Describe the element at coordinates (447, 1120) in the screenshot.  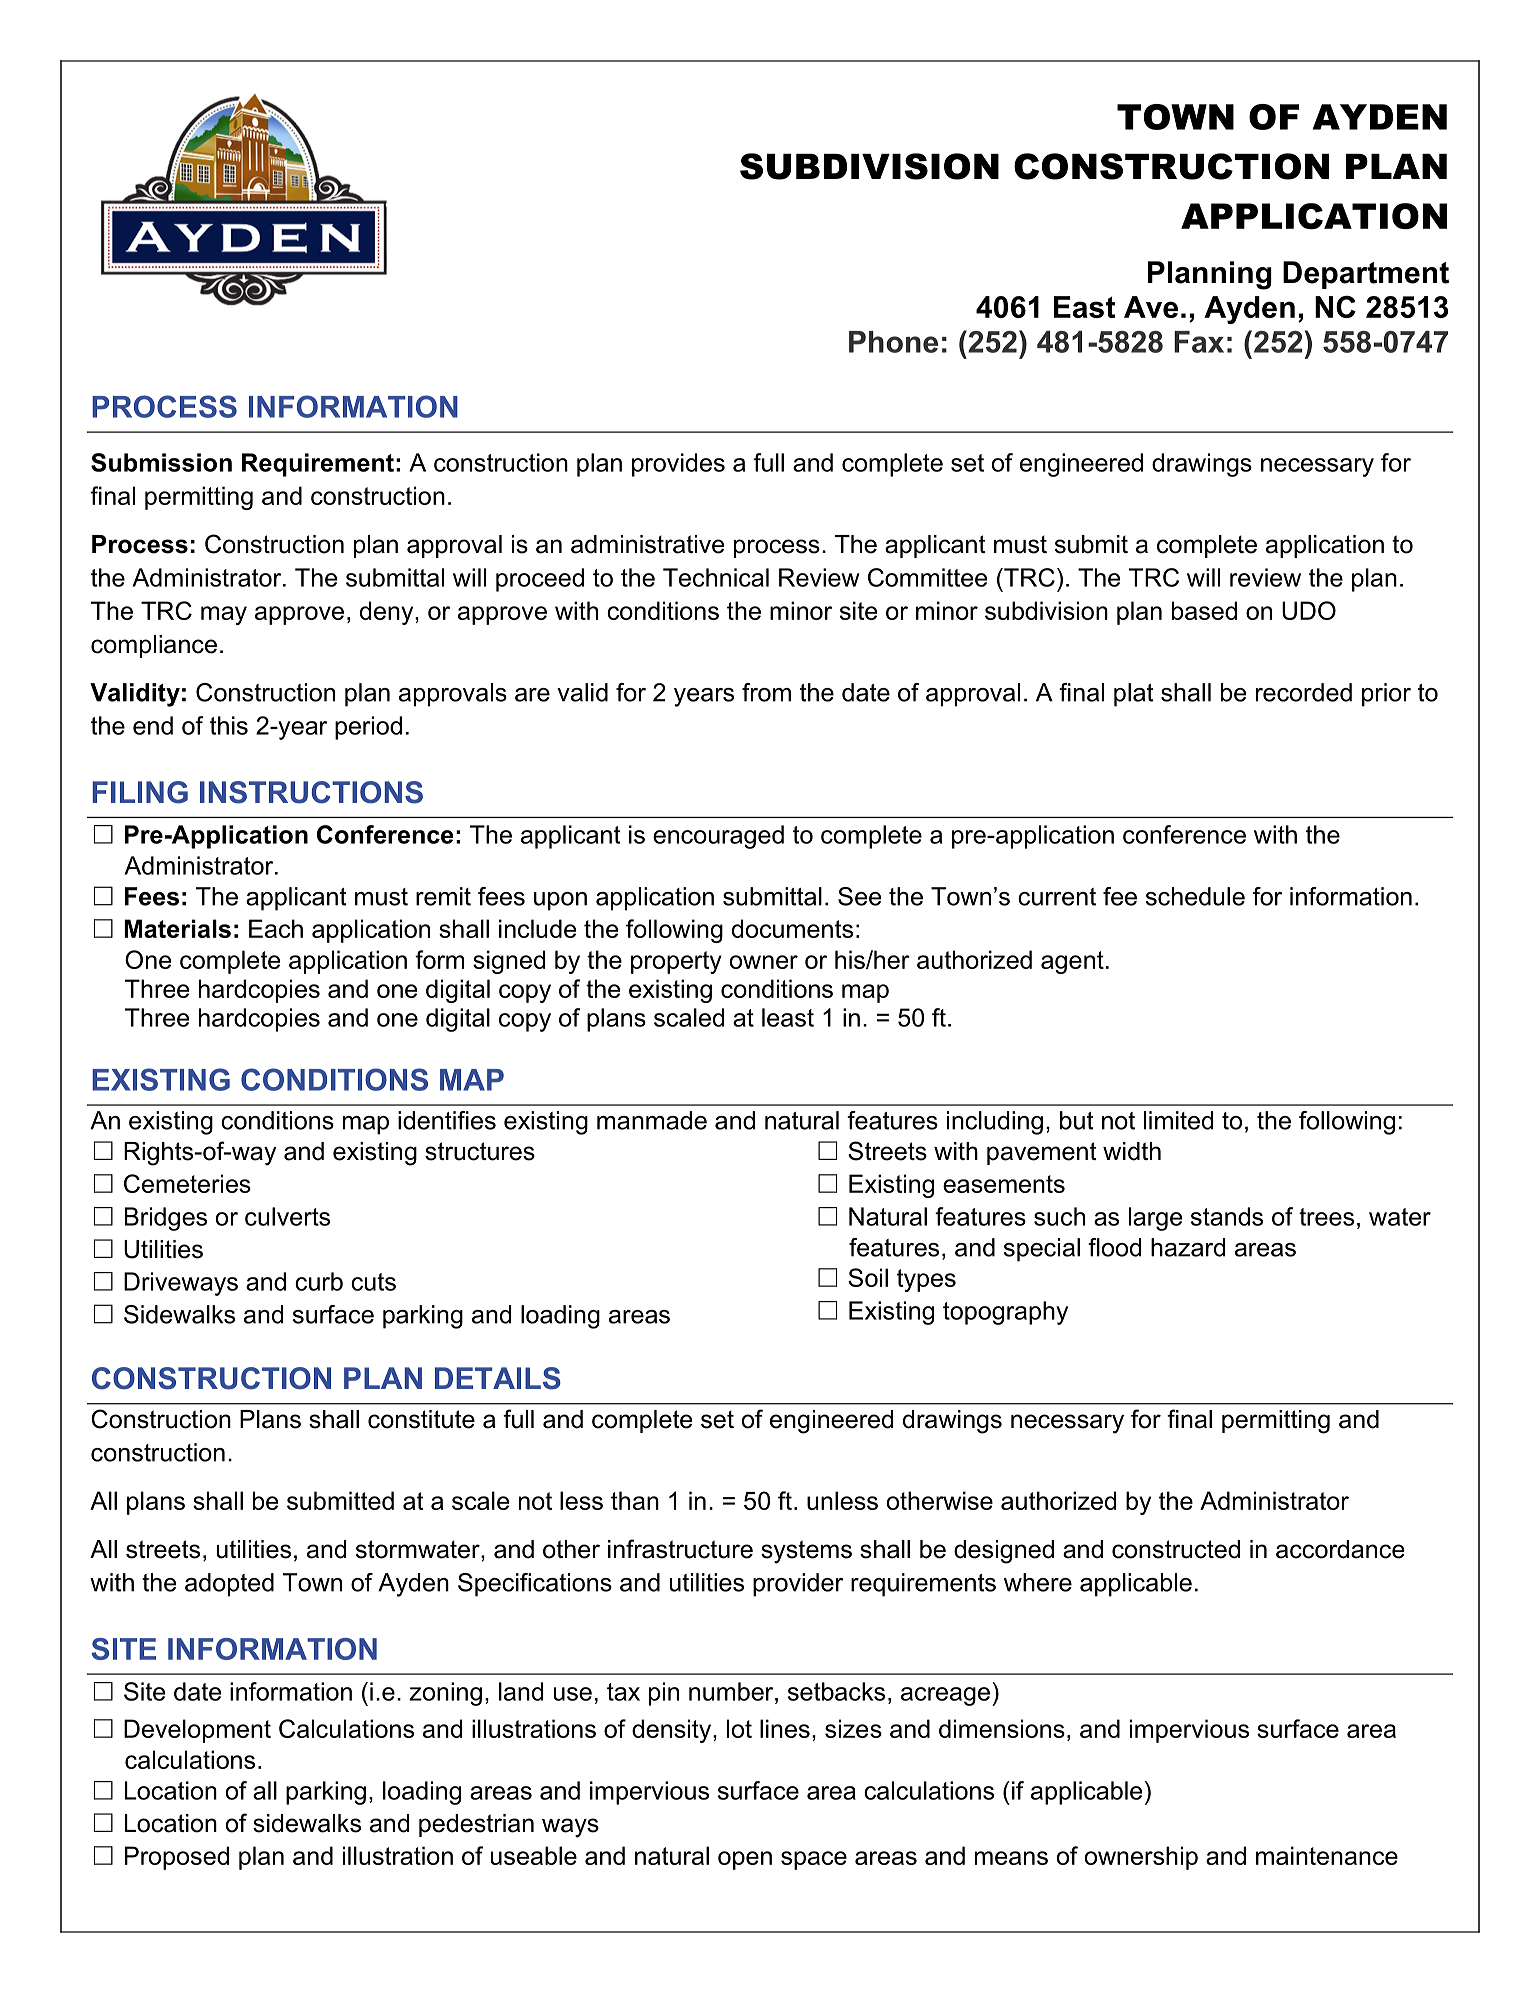
I see `identifies` at that location.
